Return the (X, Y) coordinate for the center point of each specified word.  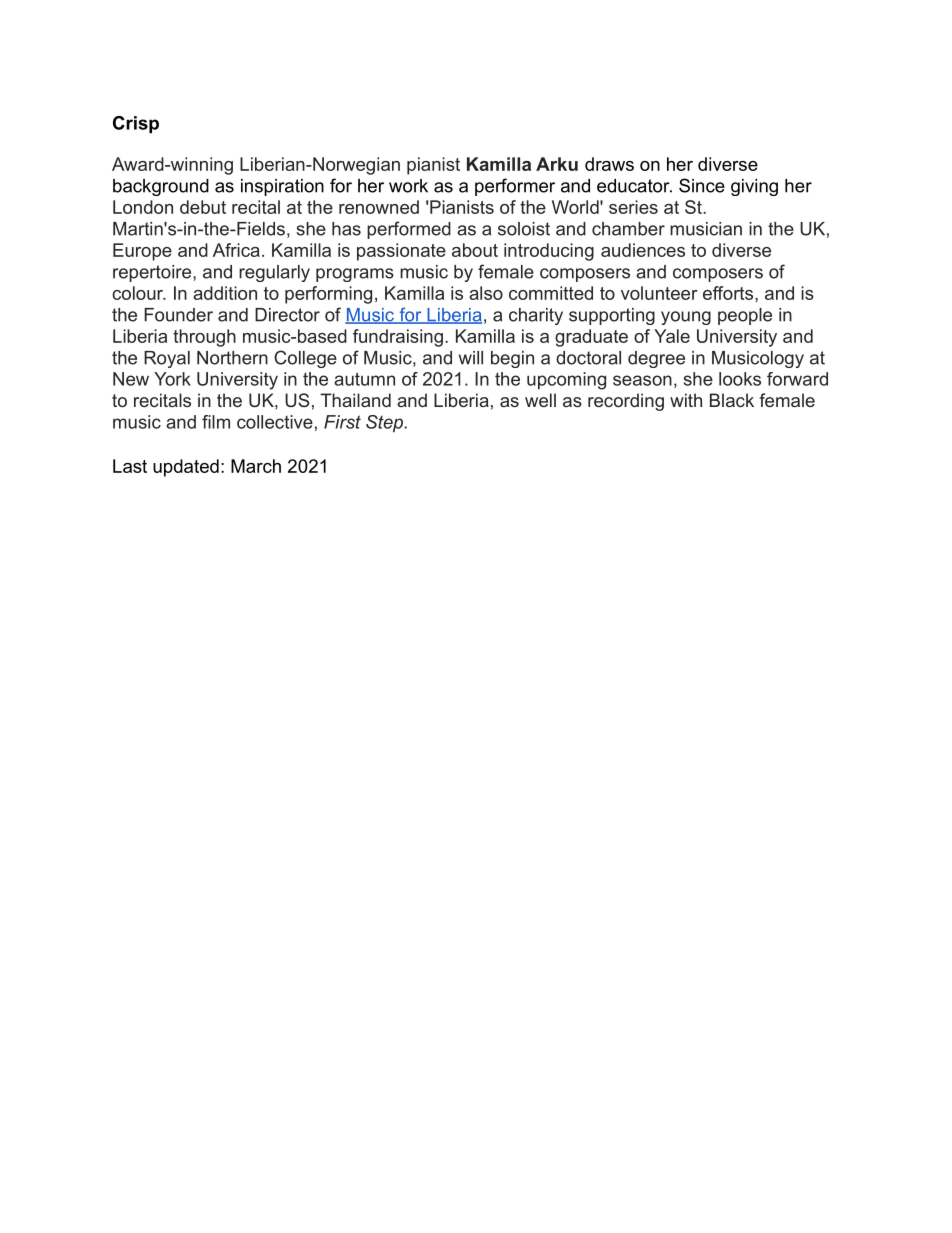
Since (702, 185)
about (475, 250)
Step (384, 424)
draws (609, 164)
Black (732, 400)
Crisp (136, 124)
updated (186, 468)
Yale (672, 336)
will (471, 358)
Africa (236, 250)
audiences (643, 250)
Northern (232, 358)
